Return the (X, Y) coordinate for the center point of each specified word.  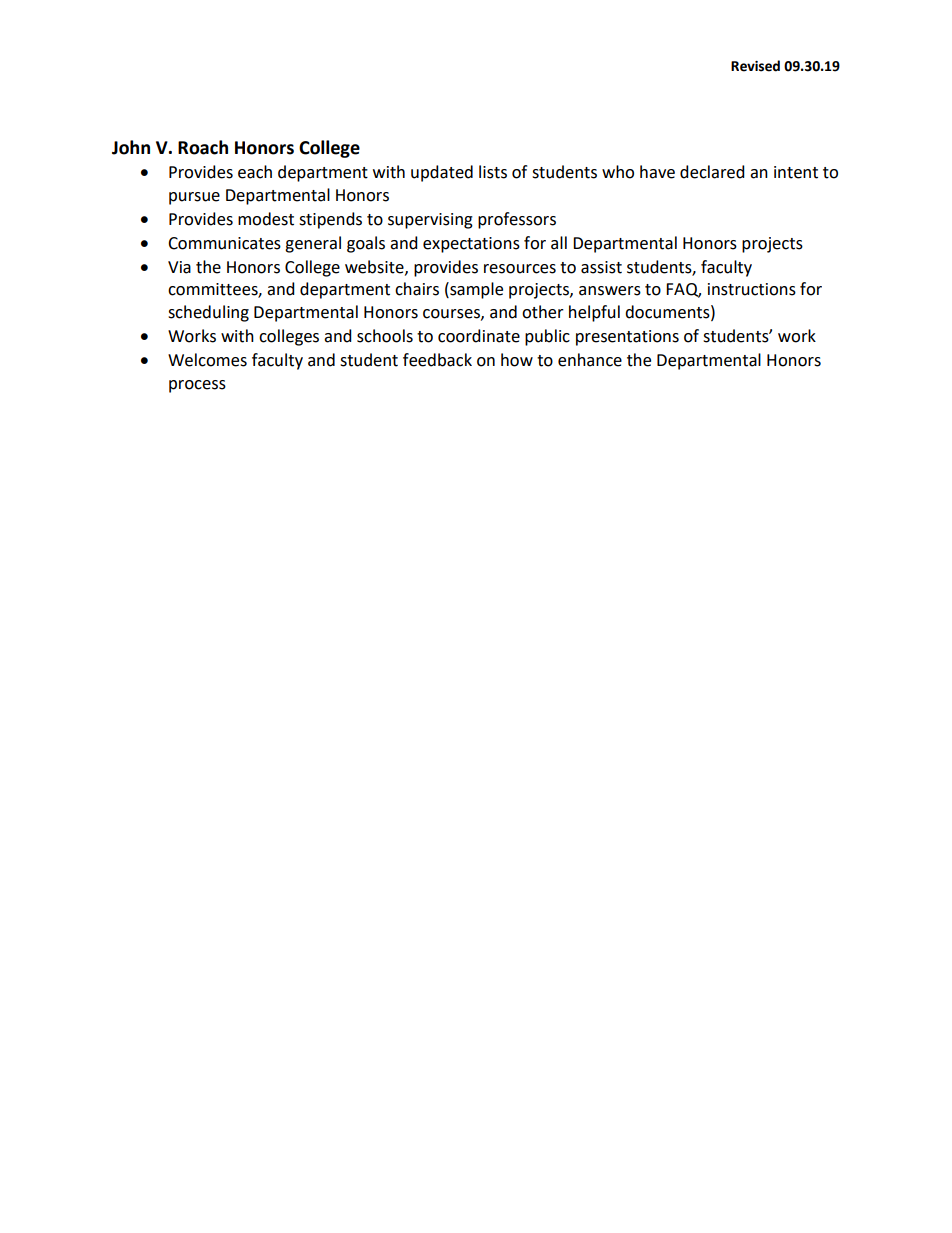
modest (266, 219)
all (559, 243)
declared (712, 172)
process (197, 386)
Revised (755, 66)
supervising (430, 221)
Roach (203, 147)
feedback (437, 360)
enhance (590, 360)
